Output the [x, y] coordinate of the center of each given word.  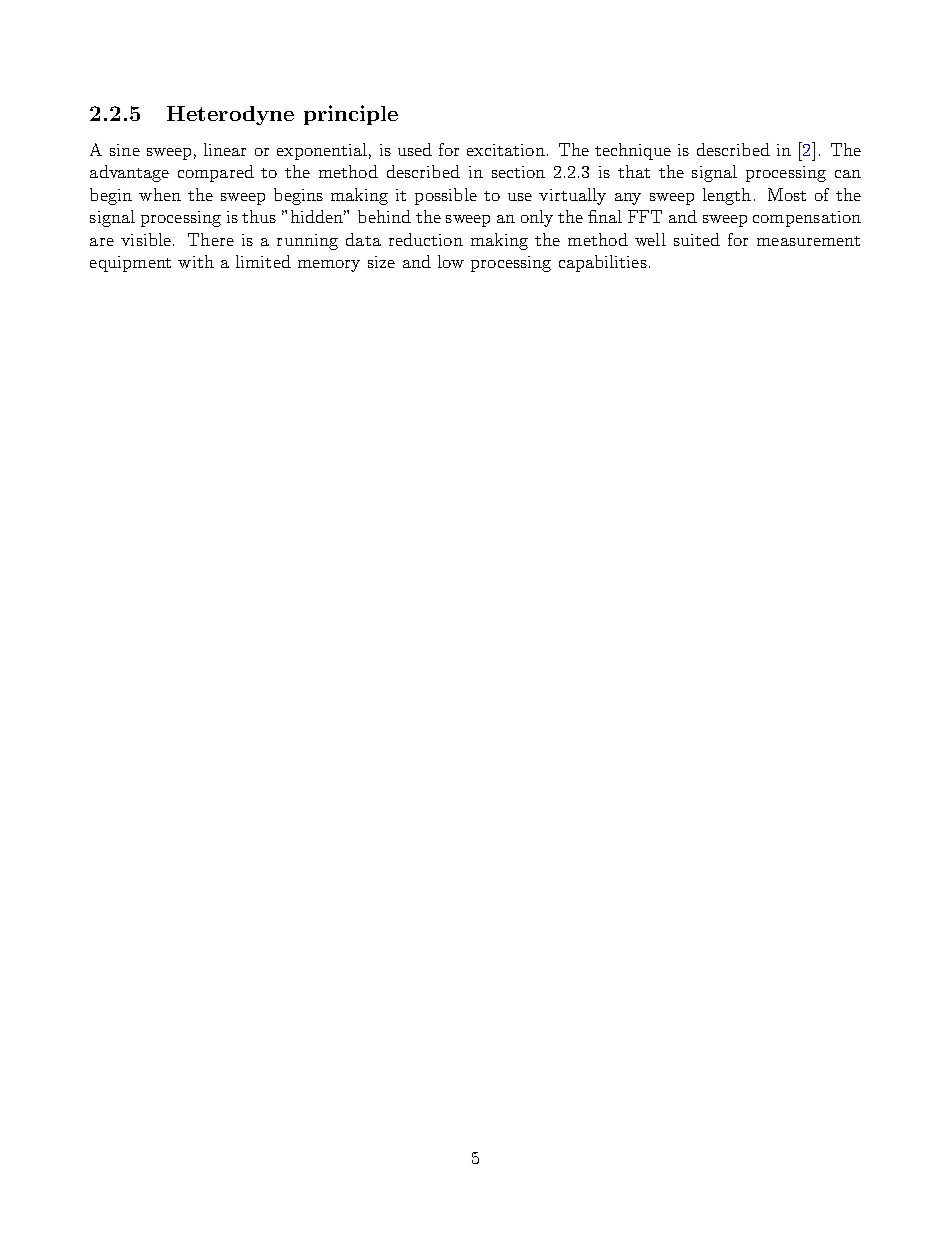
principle [351, 115]
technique [633, 151]
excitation [506, 150]
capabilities [603, 263]
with [196, 261]
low [451, 261]
